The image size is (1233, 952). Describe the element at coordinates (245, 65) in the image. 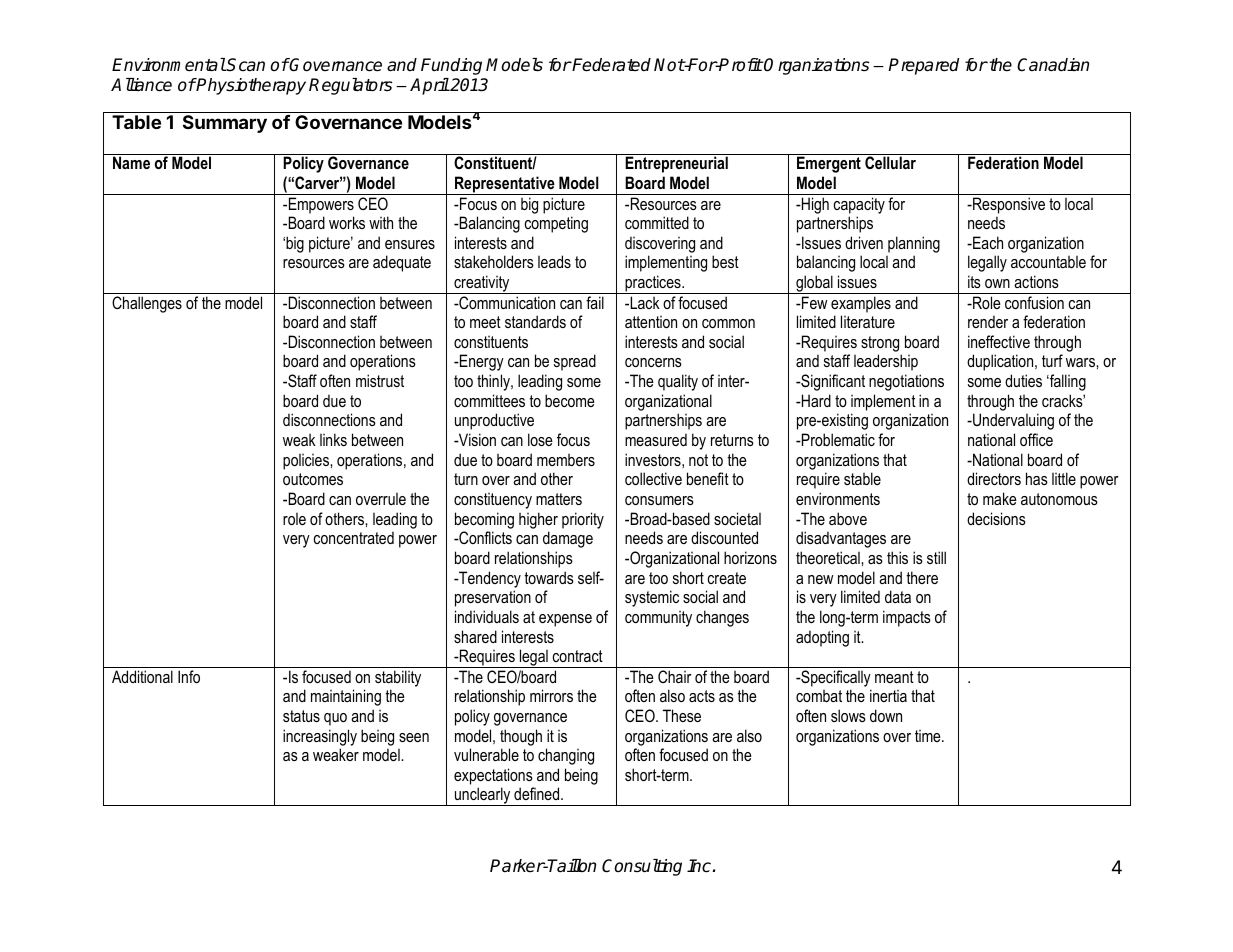

I see `Scan` at that location.
